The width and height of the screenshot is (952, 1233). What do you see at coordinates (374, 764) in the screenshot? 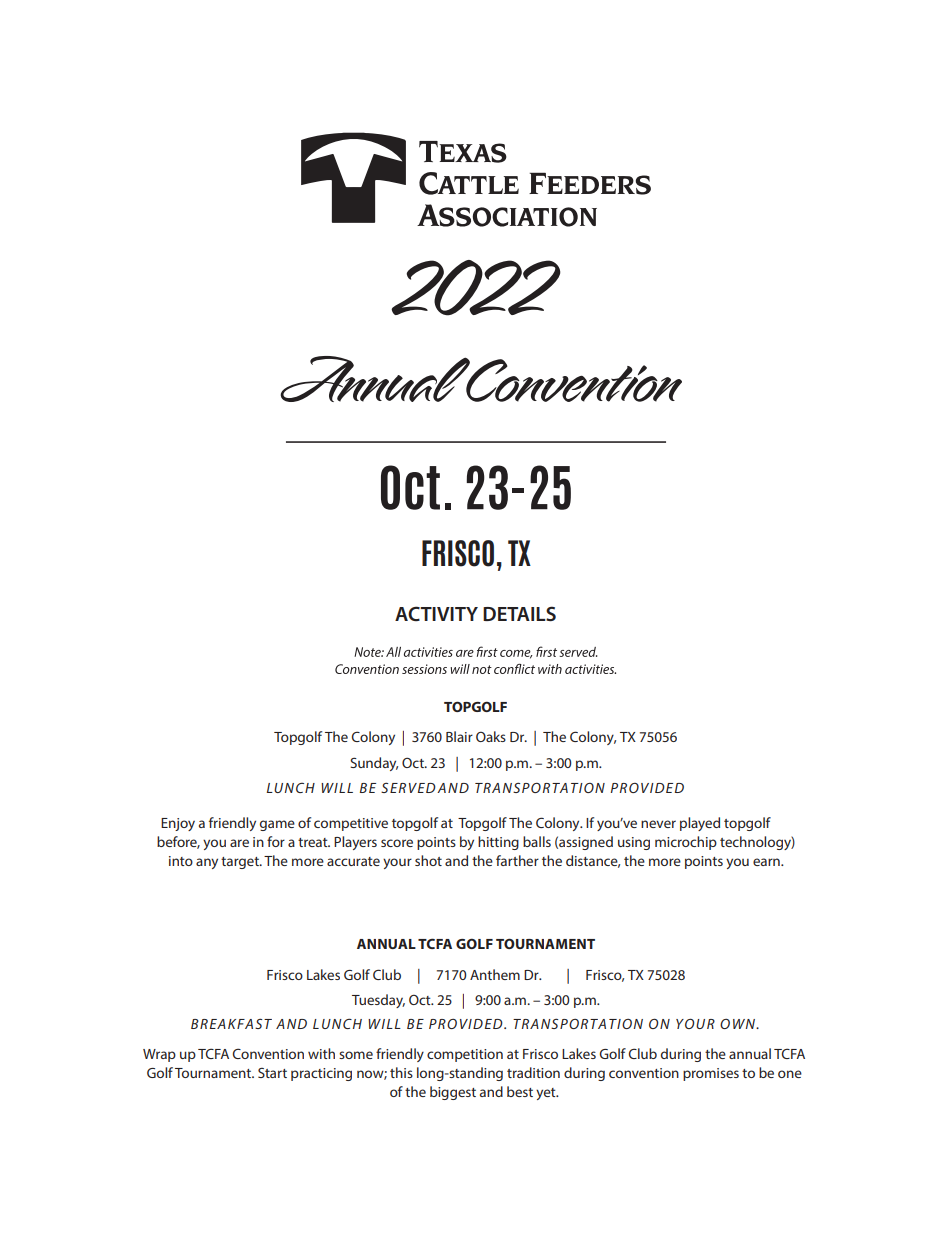
I see `Sunday` at bounding box center [374, 764].
